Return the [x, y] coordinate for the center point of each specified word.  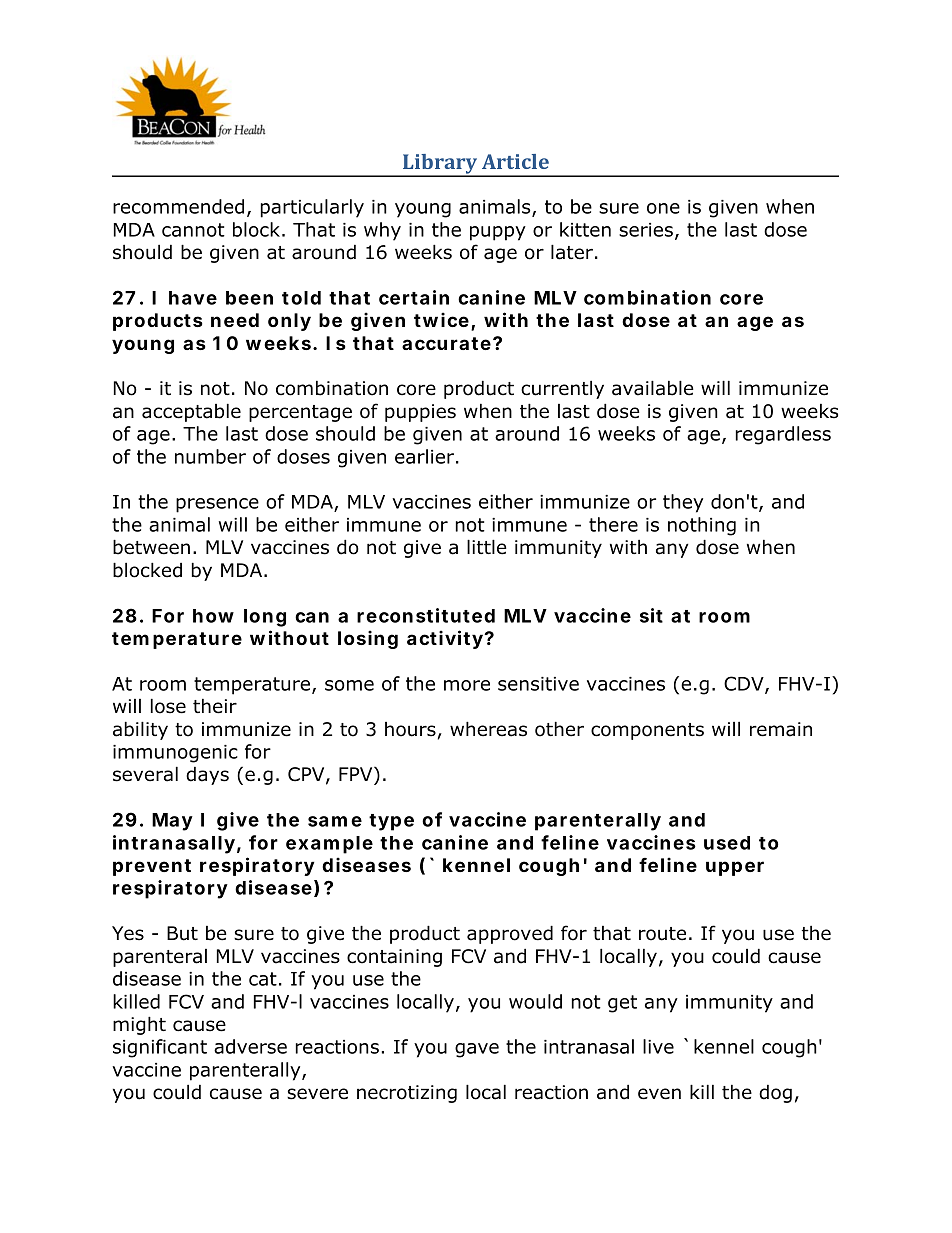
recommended [178, 206]
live [658, 1046]
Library [440, 165]
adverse [250, 1046]
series [646, 230]
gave [477, 1050]
